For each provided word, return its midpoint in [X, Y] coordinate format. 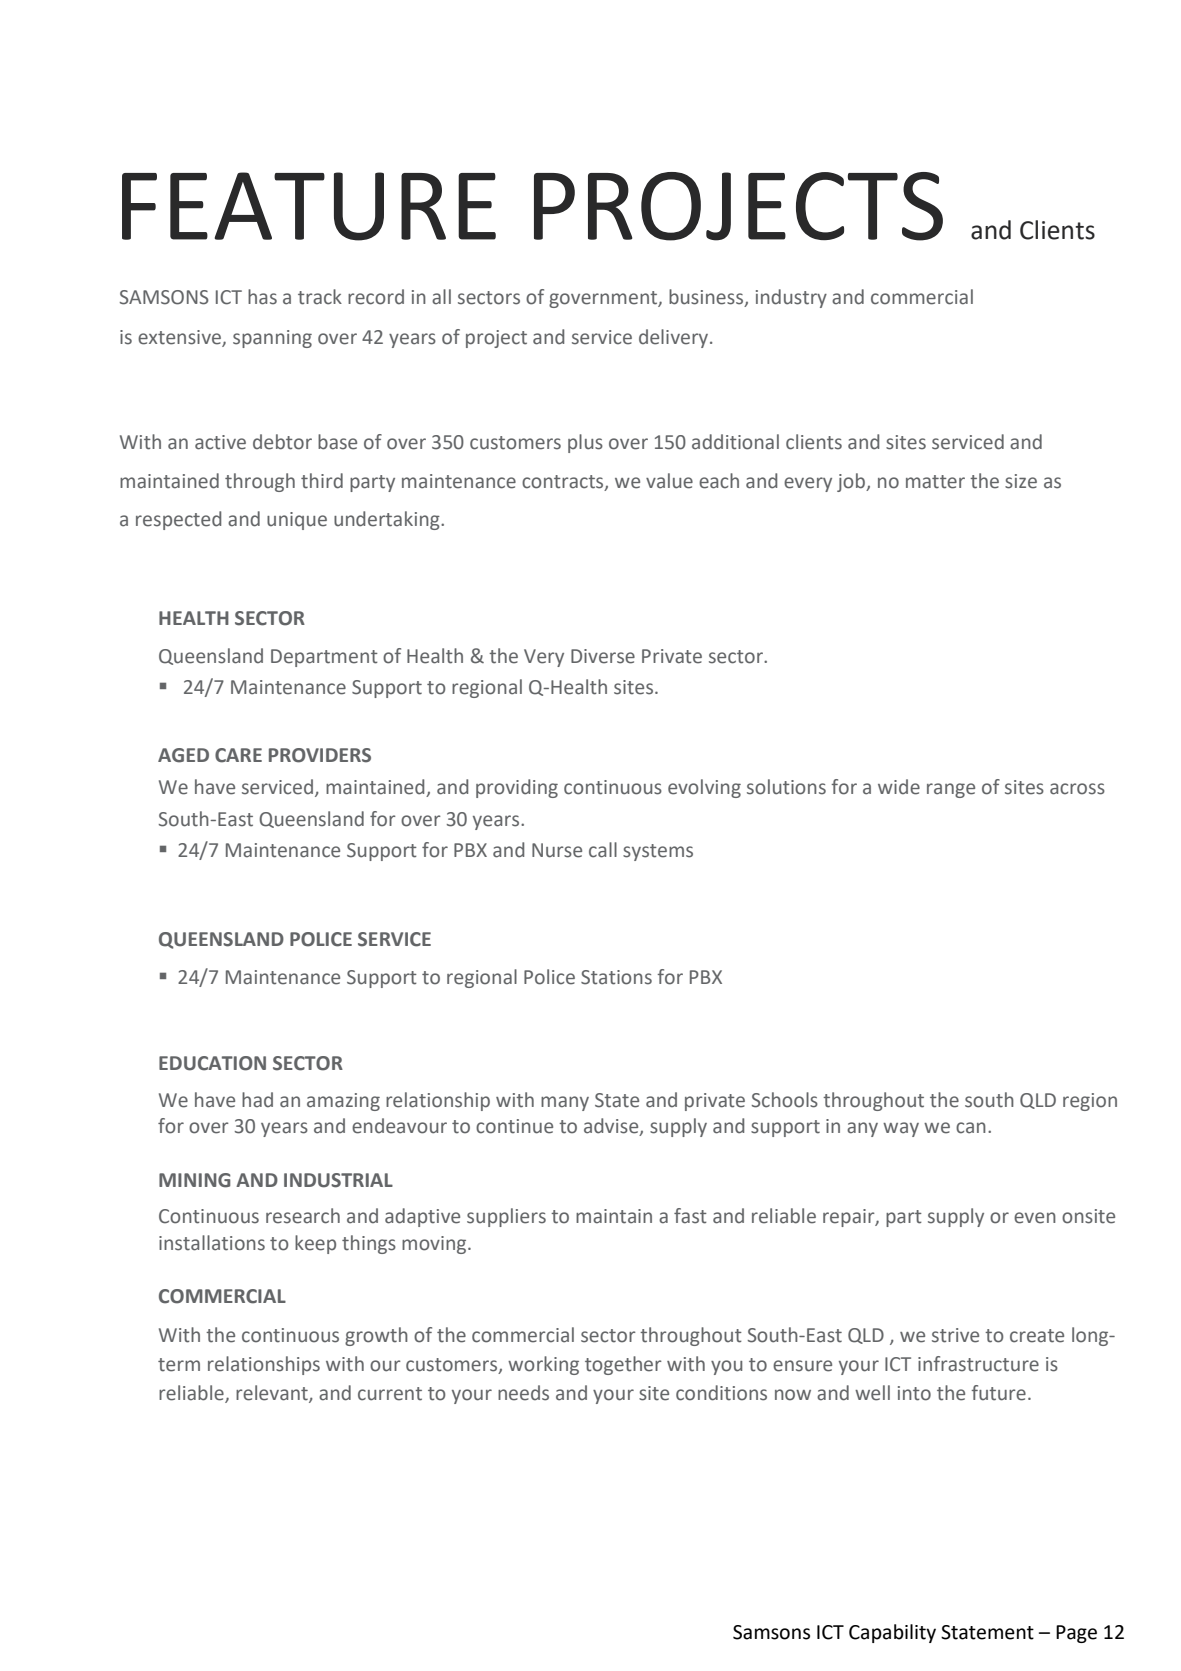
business [707, 298]
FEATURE [309, 206]
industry [791, 298]
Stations [616, 977]
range [951, 790]
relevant [273, 1393]
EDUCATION [212, 1063]
